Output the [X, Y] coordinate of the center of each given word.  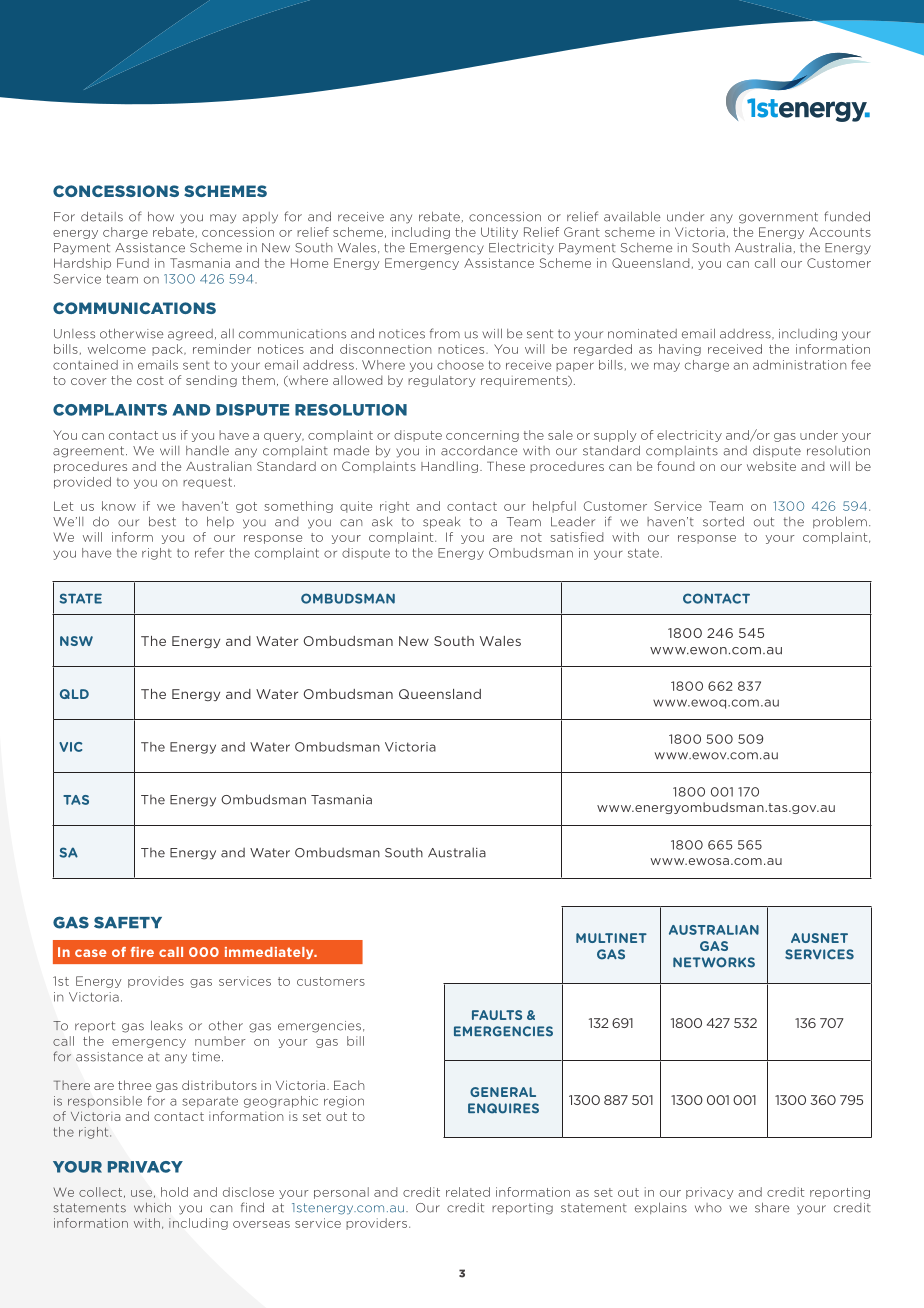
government [778, 218]
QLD [74, 694]
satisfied [576, 537]
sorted [723, 521]
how [161, 216]
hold [174, 1192]
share [772, 1207]
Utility [499, 233]
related [468, 1192]
